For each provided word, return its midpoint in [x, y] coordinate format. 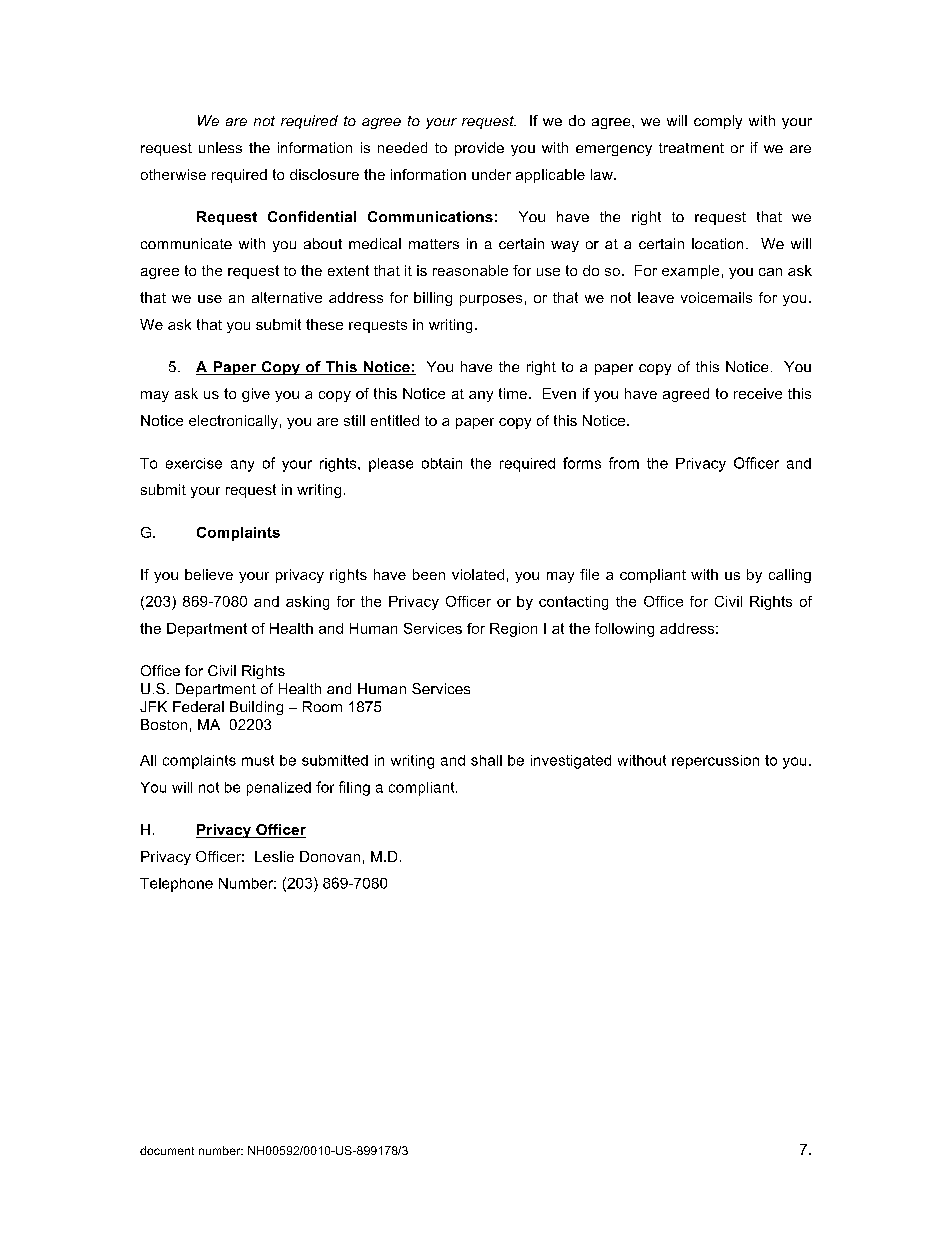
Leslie [274, 856]
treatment [691, 148]
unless [220, 147]
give [256, 395]
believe [209, 574]
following [624, 630]
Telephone [176, 885]
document [167, 1150]
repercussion [715, 762]
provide [479, 149]
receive [758, 393]
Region [513, 630]
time [513, 393]
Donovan [330, 856]
